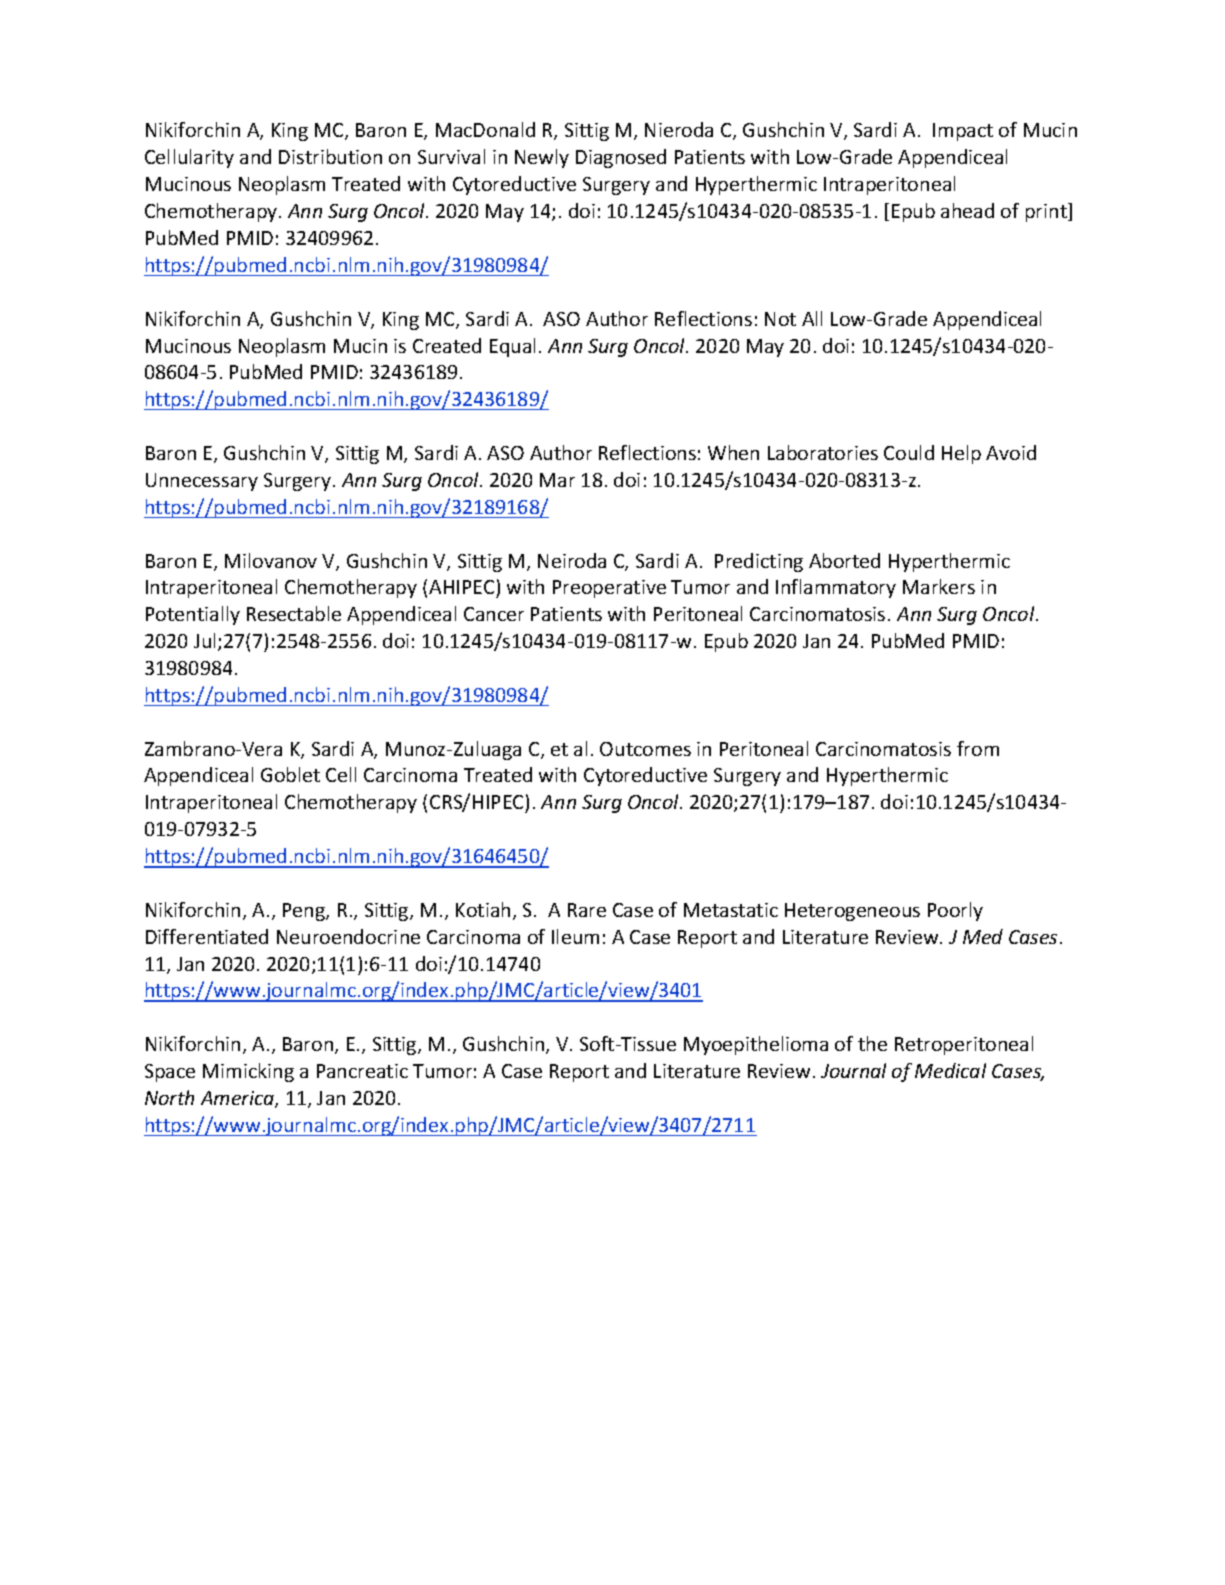  I want to click on Preoperative, so click(609, 589).
